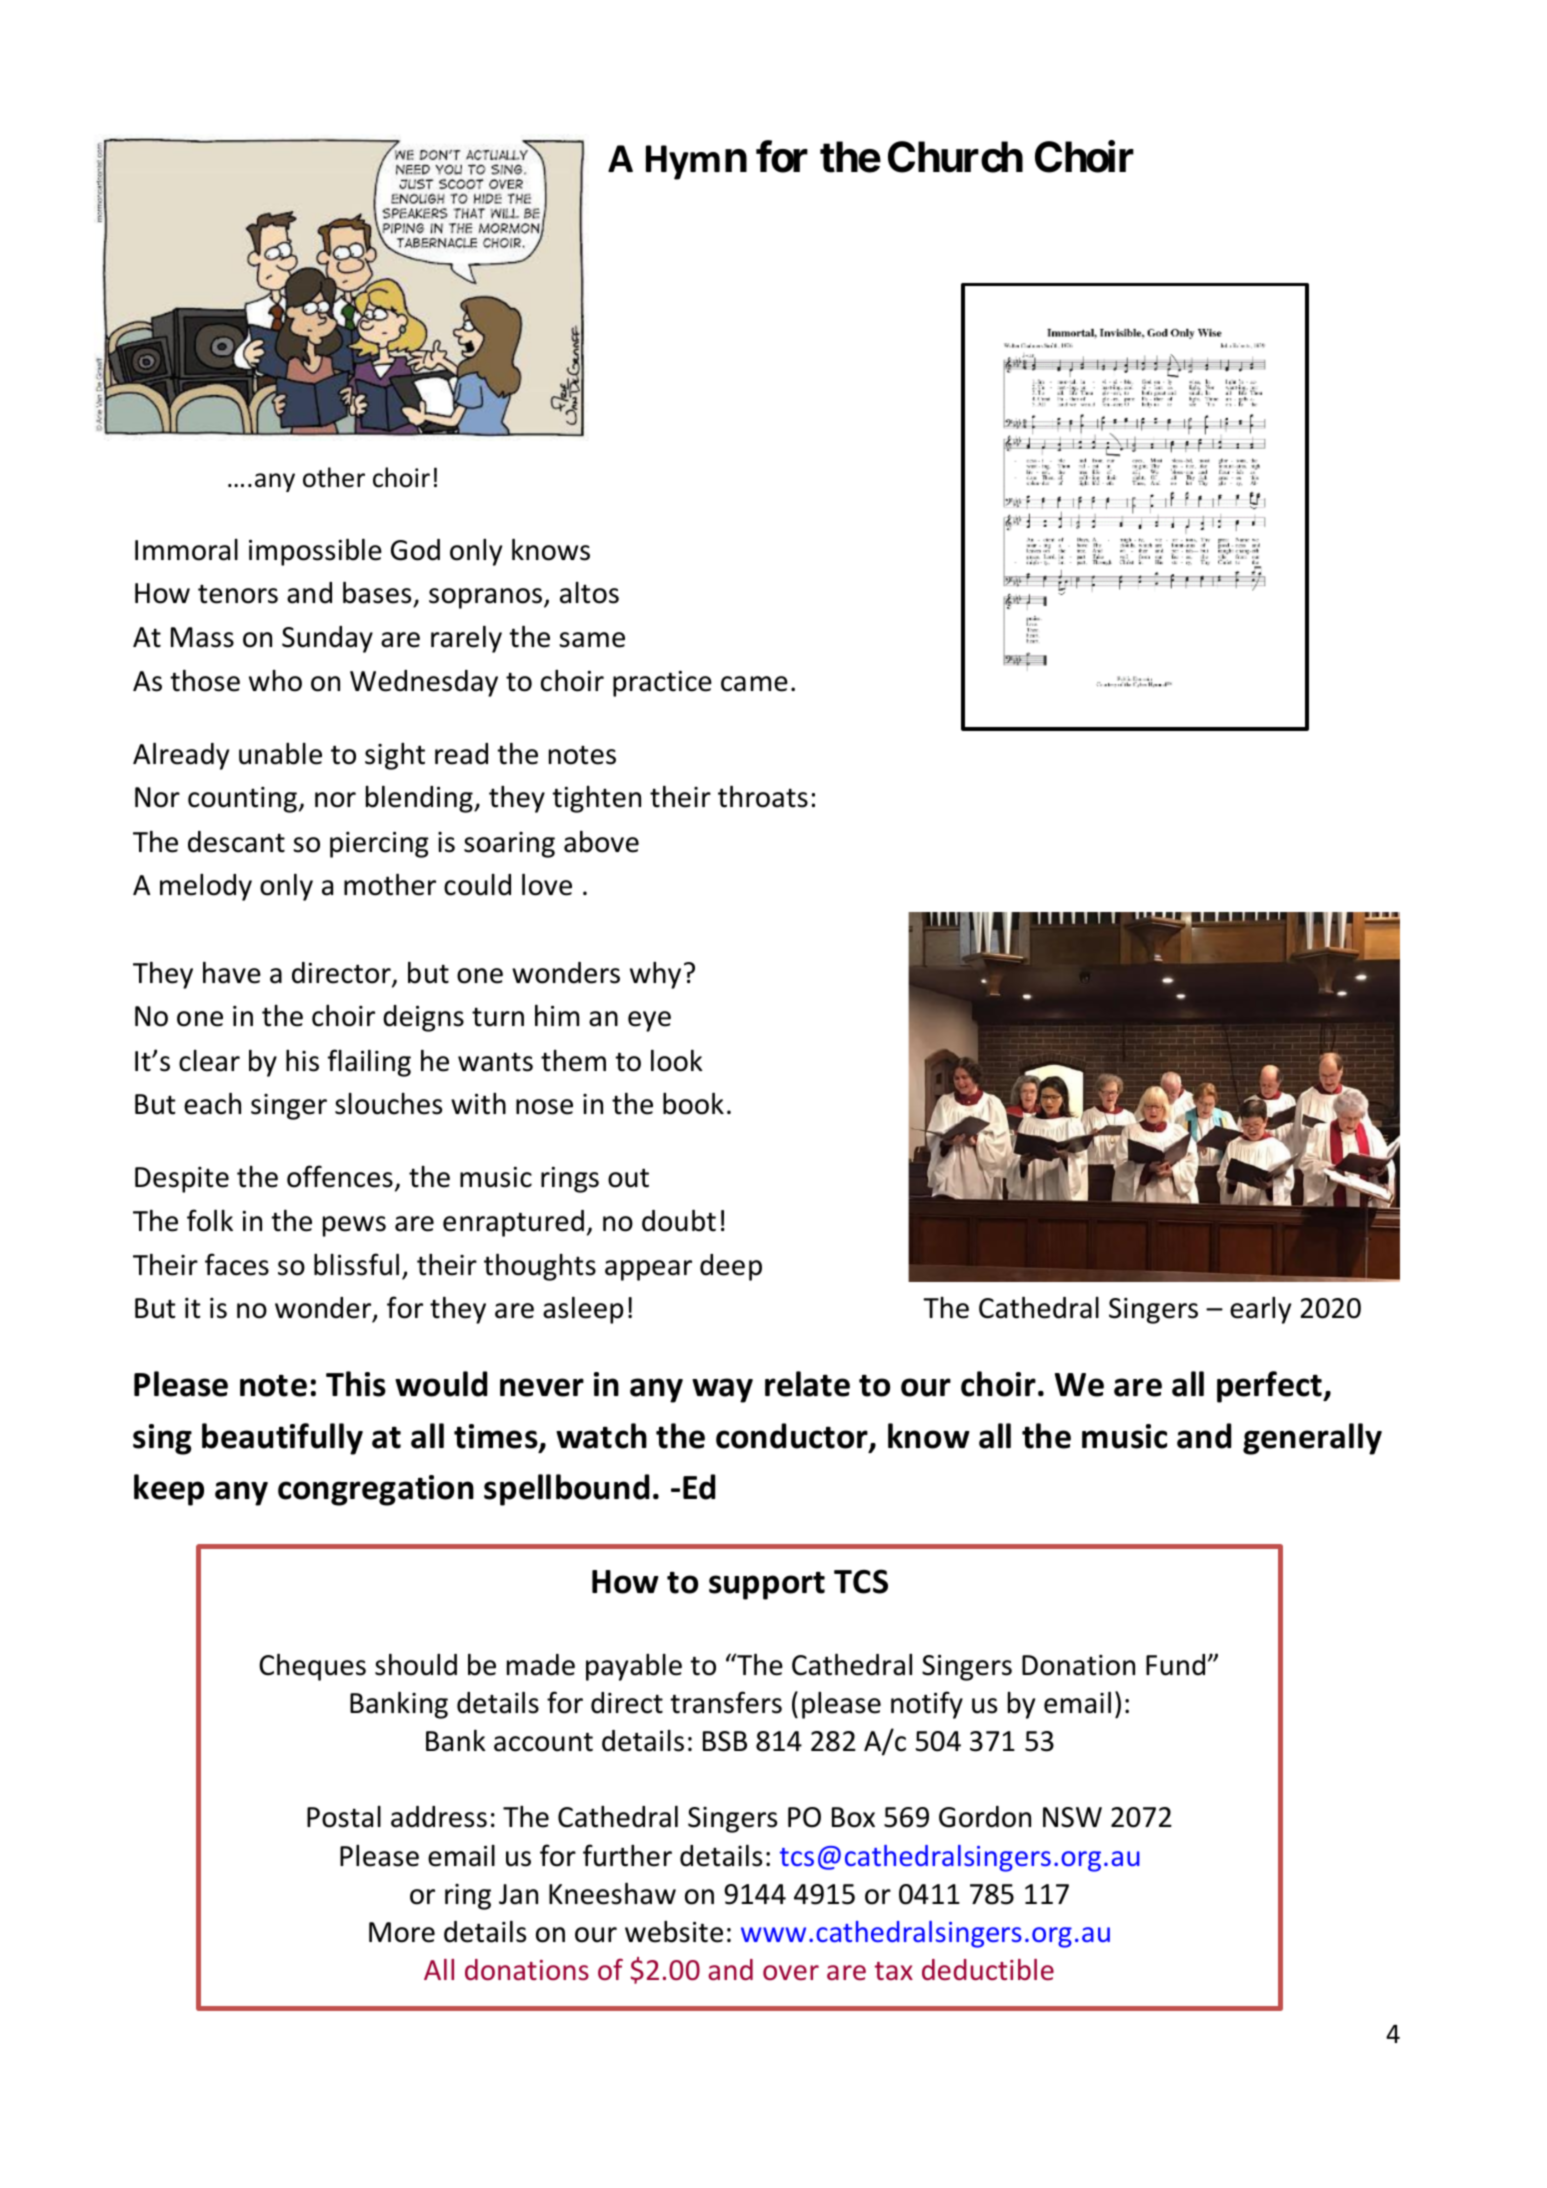 The width and height of the image is (1547, 2188). Describe the element at coordinates (955, 157) in the image. I see `Church` at that location.
